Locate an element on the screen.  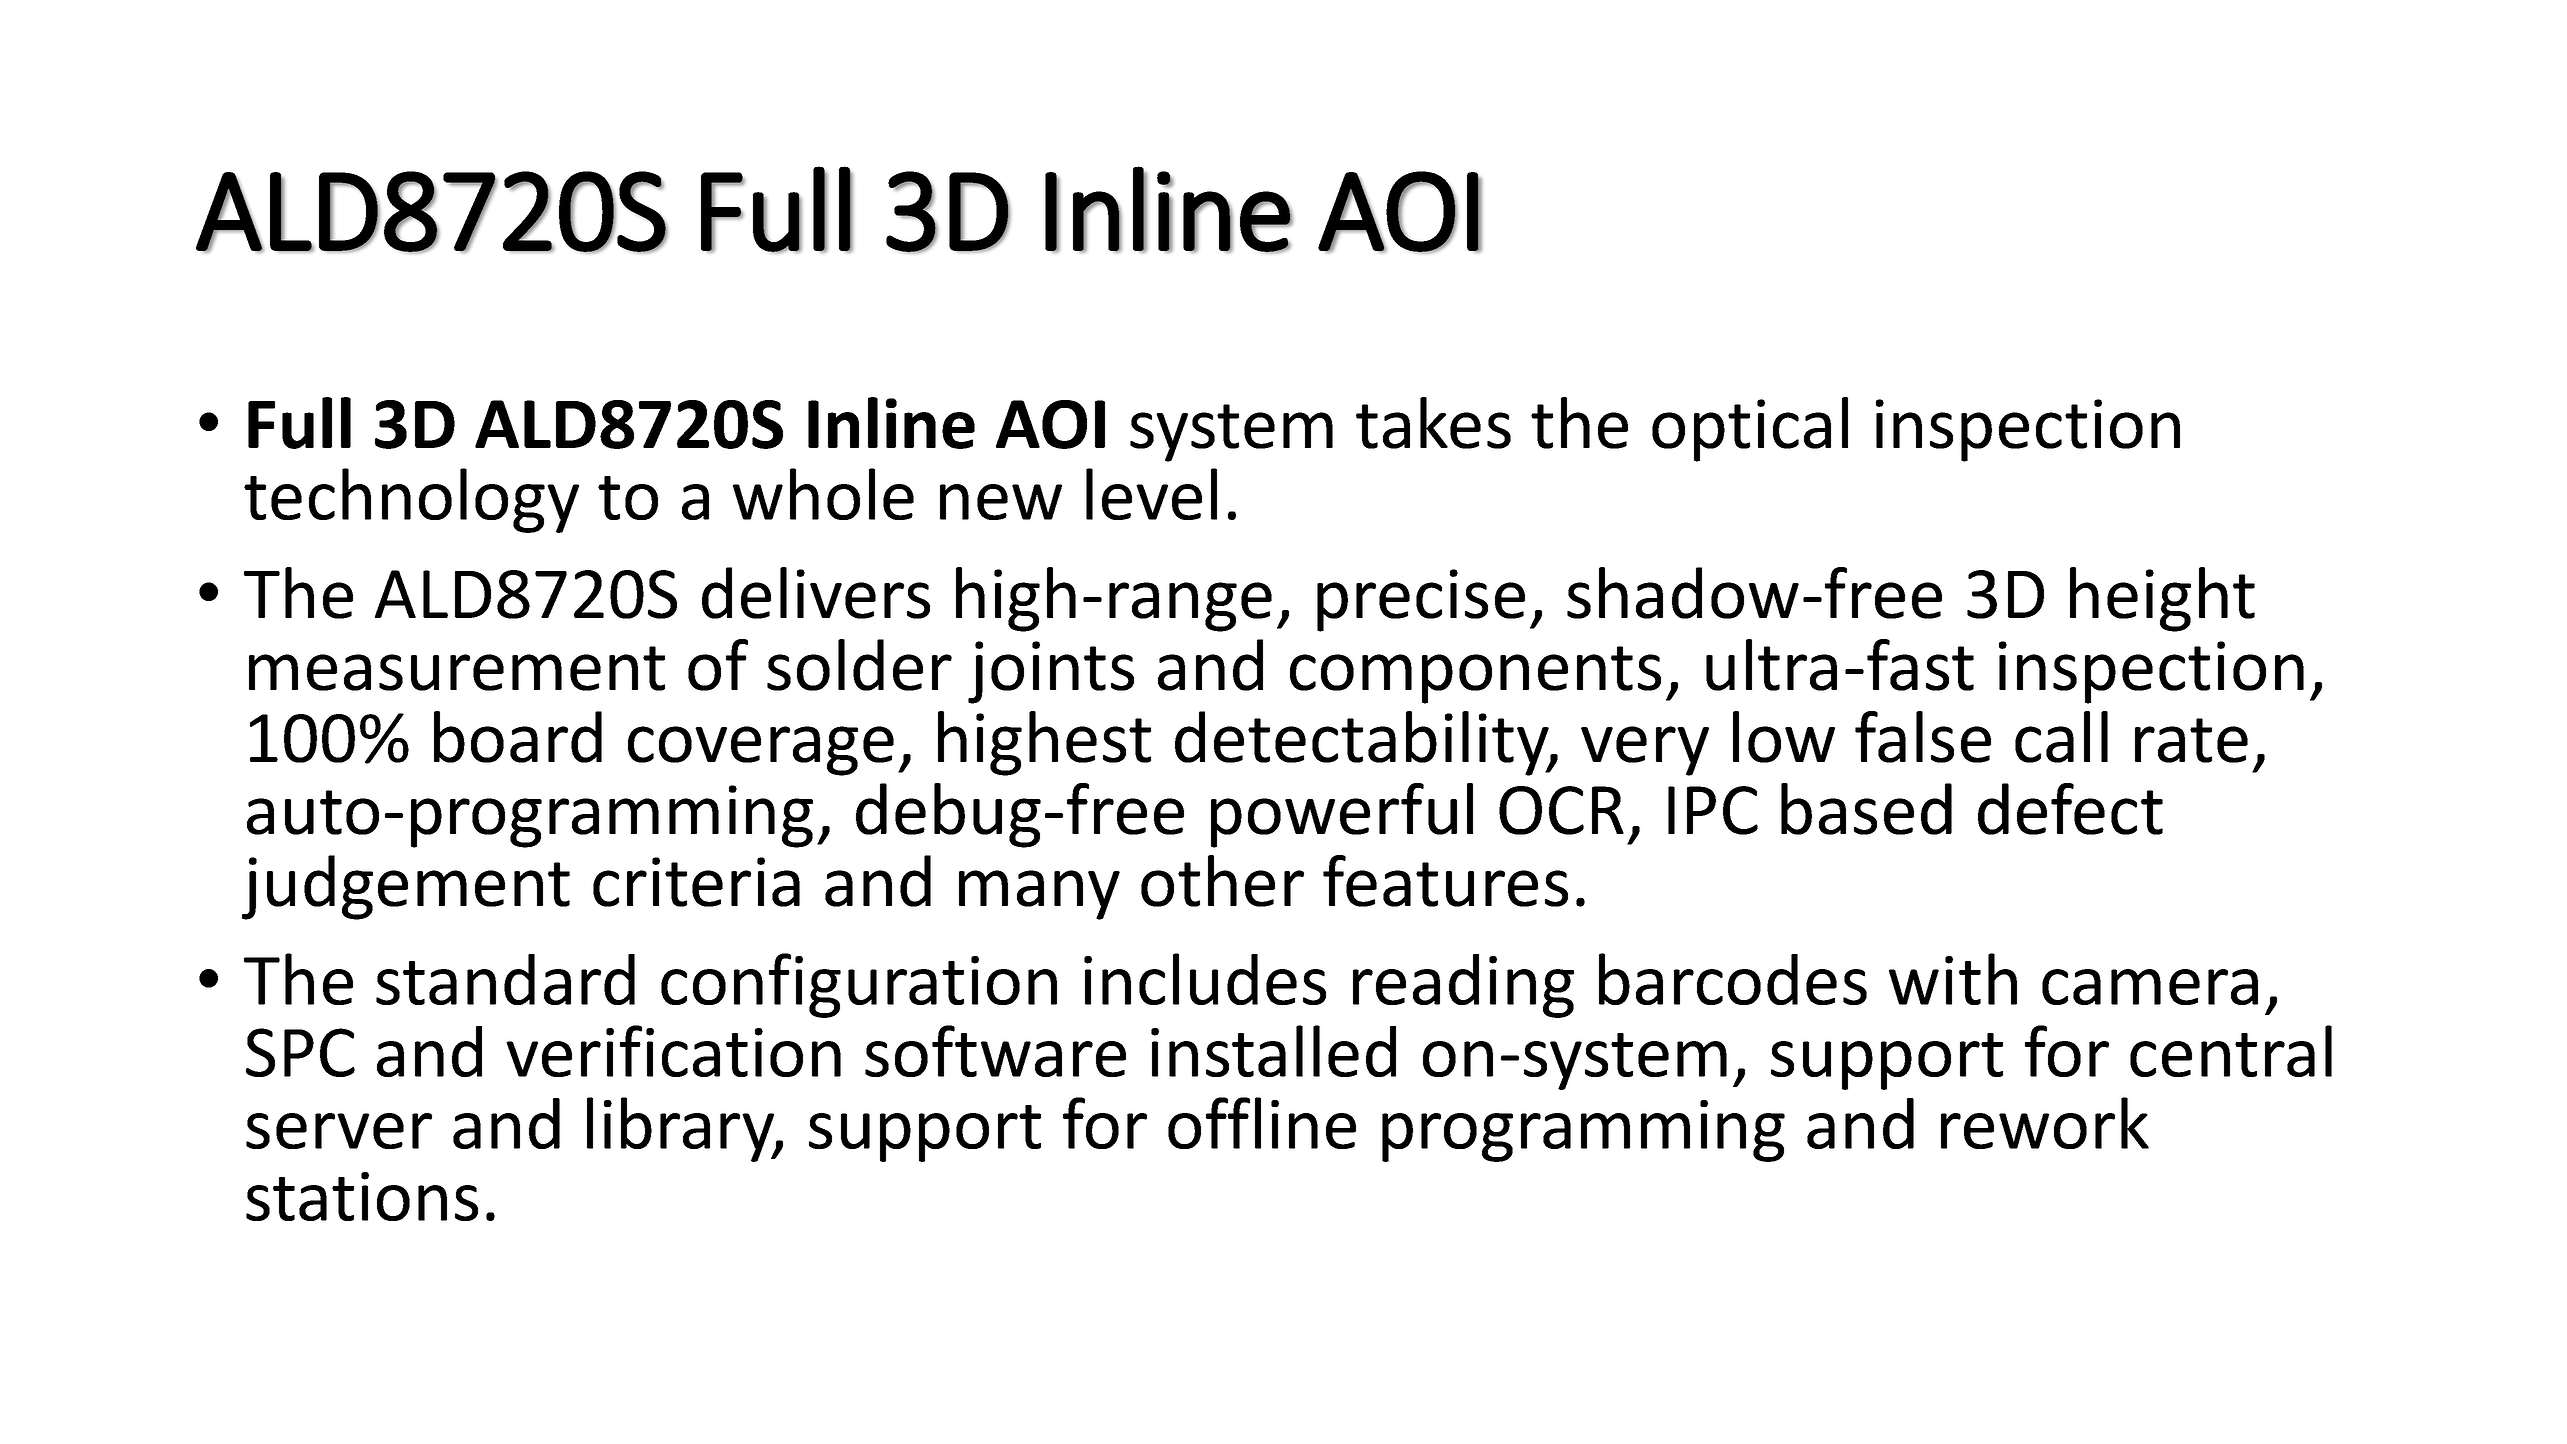
technology is located at coordinates (411, 500).
